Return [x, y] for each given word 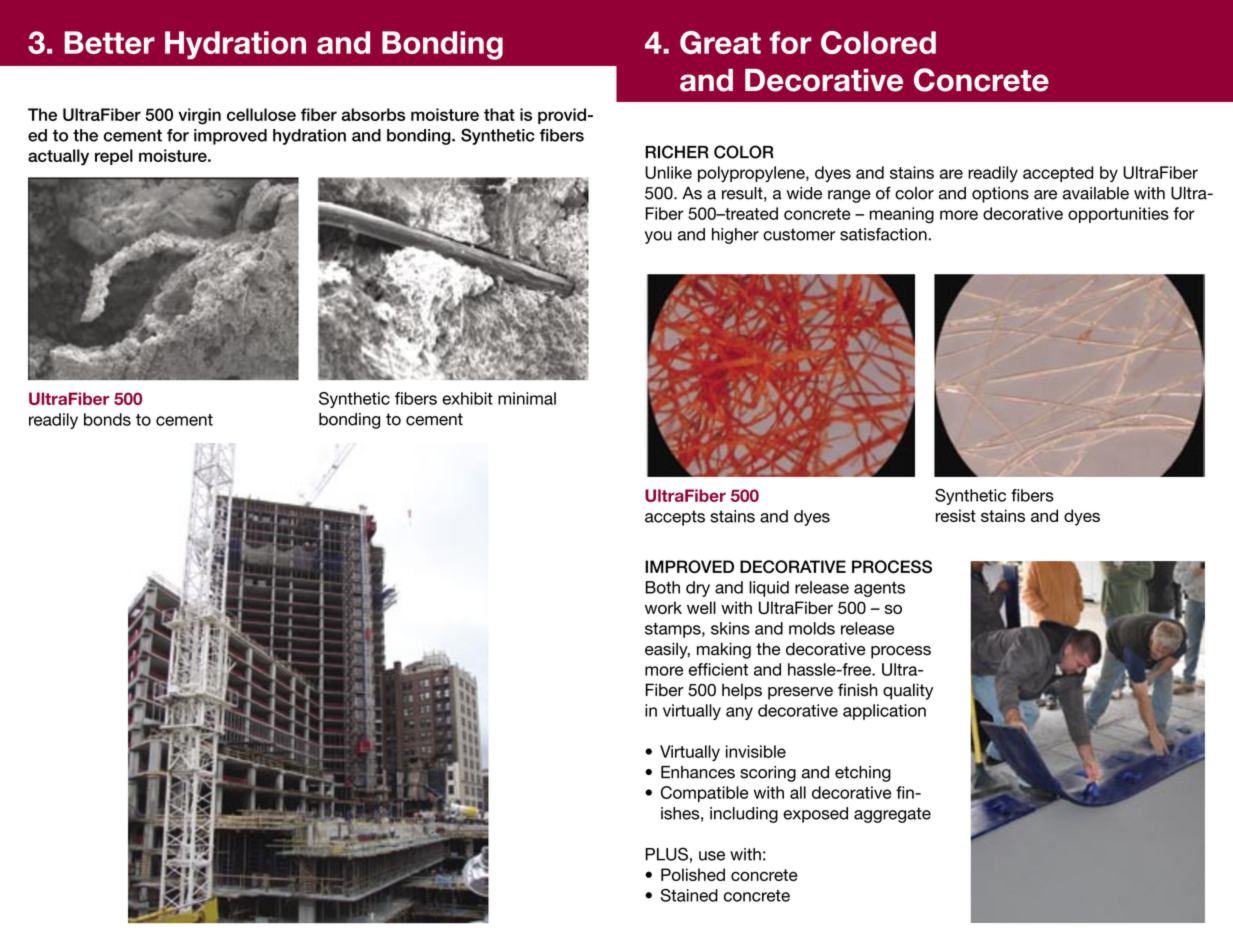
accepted [1058, 174]
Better [109, 42]
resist [956, 515]
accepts [675, 518]
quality [908, 691]
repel [114, 157]
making [724, 650]
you [658, 237]
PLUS [666, 854]
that [499, 114]
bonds [107, 419]
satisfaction [883, 234]
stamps [674, 630]
